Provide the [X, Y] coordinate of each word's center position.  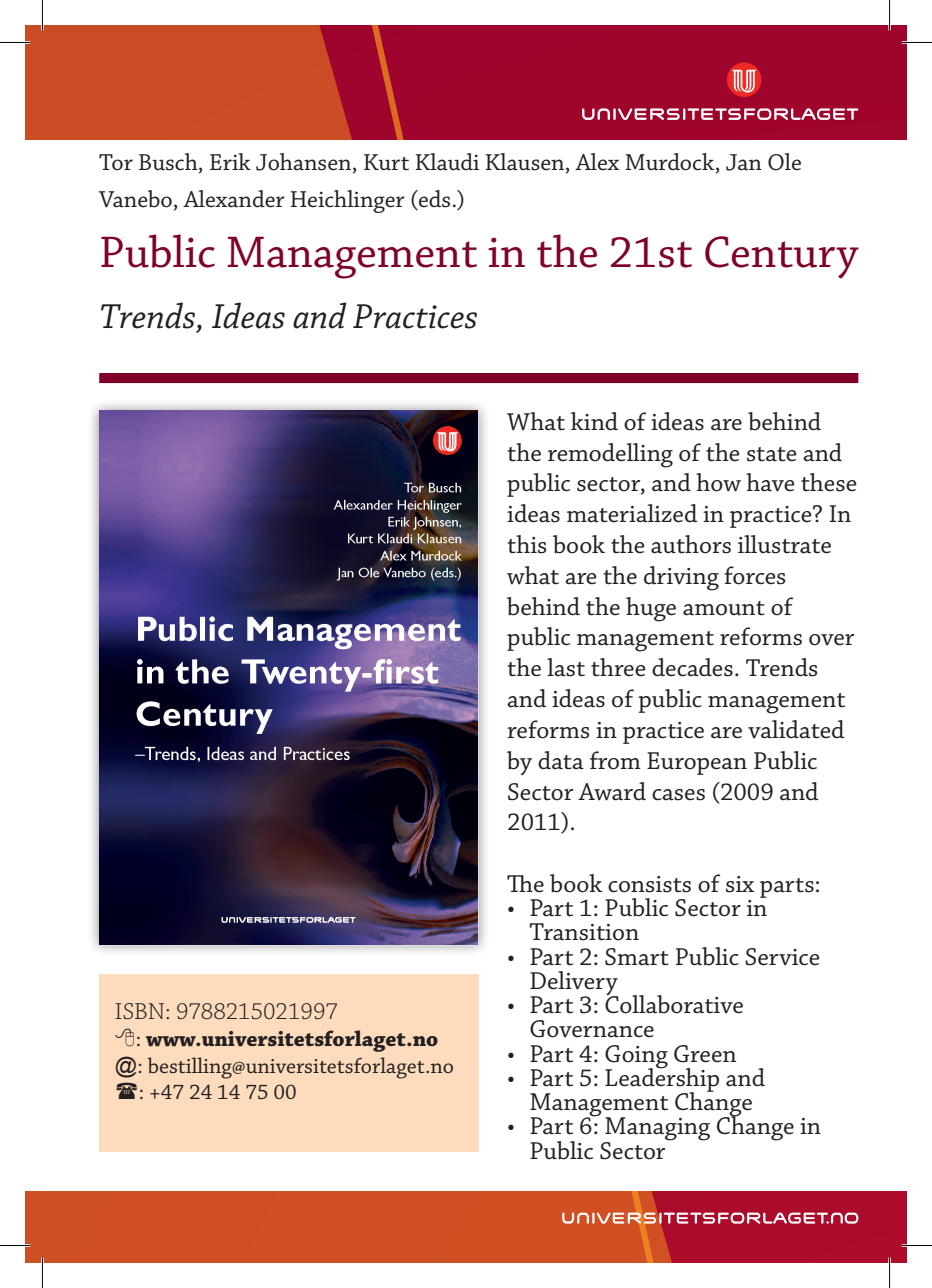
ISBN [141, 1011]
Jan [744, 162]
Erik [230, 161]
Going [636, 1057]
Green [705, 1054]
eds [433, 199]
